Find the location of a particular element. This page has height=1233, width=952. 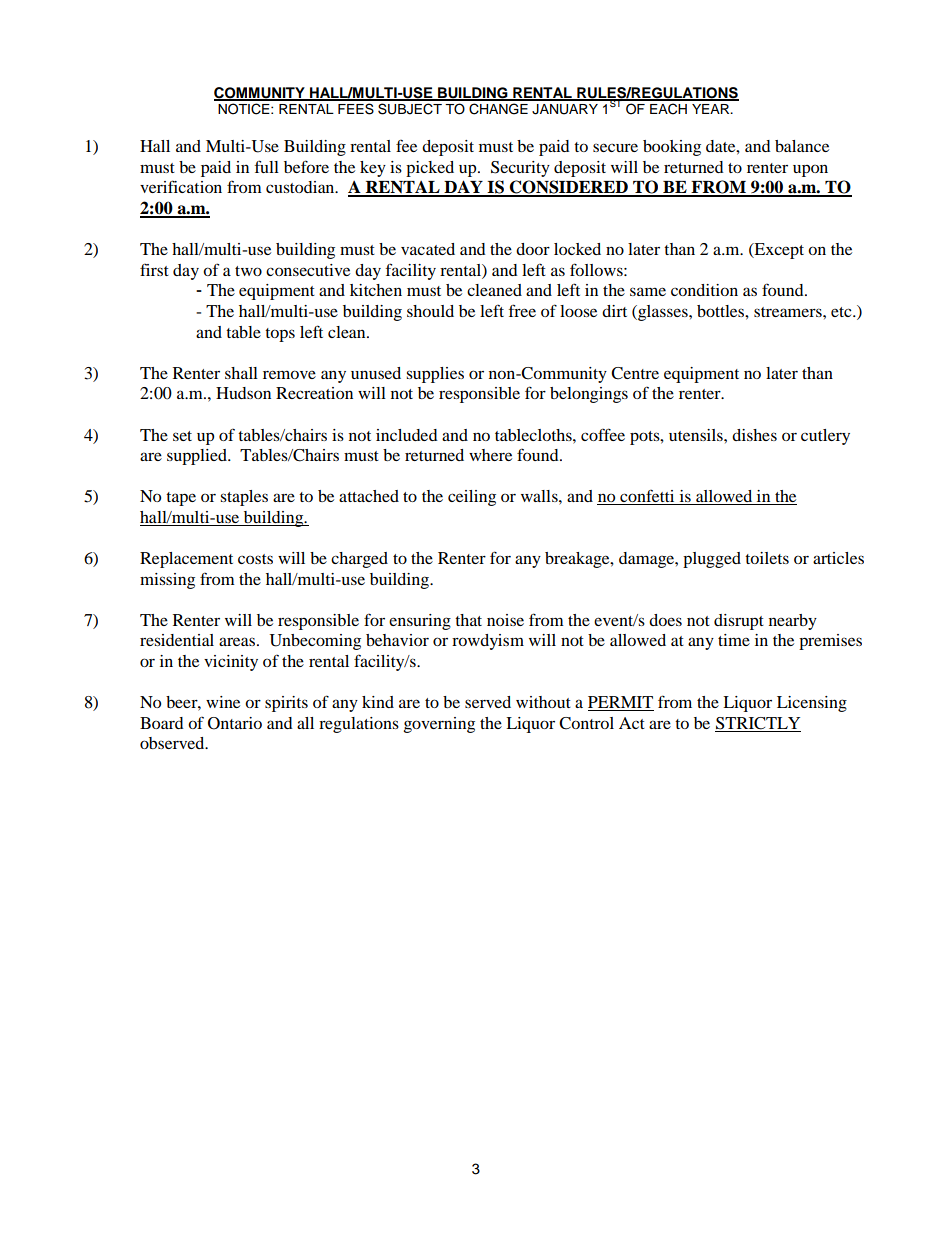

wine is located at coordinates (223, 702).
